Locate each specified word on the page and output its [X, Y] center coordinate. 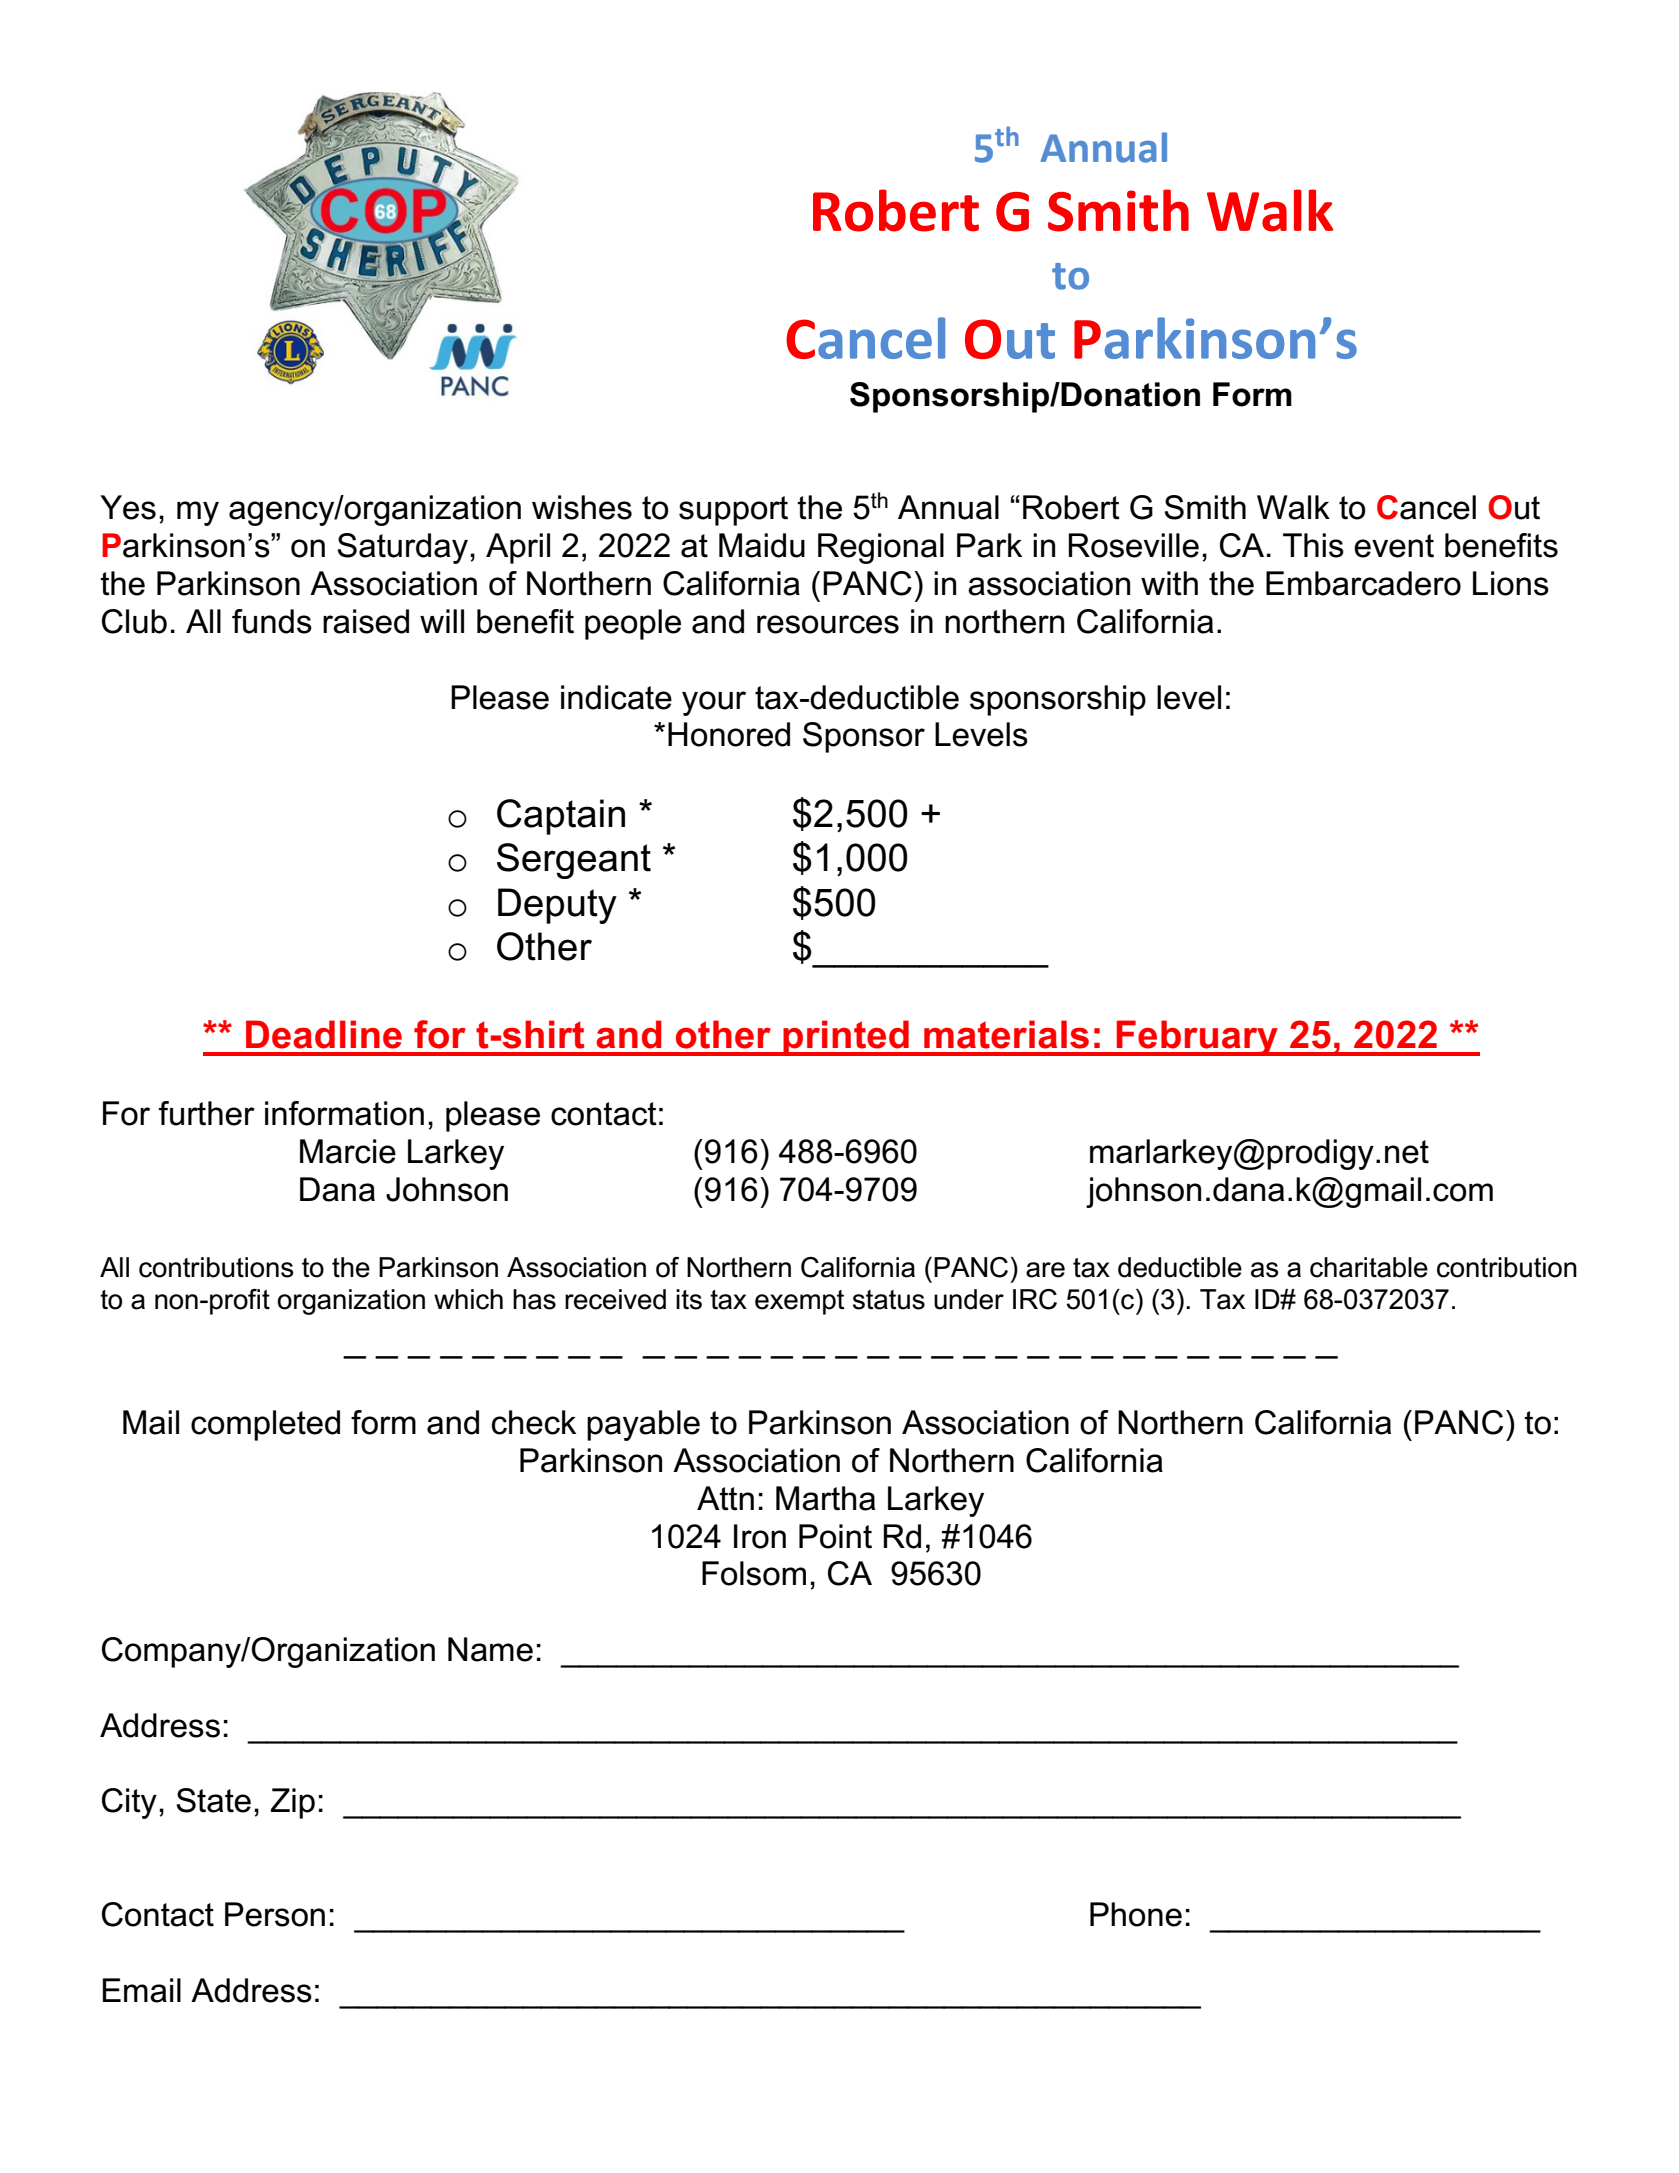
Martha [825, 1498]
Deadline [324, 1034]
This [1313, 545]
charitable [1369, 1267]
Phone [1136, 1914]
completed [265, 1425]
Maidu [762, 545]
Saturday [402, 548]
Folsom [754, 1573]
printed [846, 1038]
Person [275, 1914]
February [1197, 1038]
